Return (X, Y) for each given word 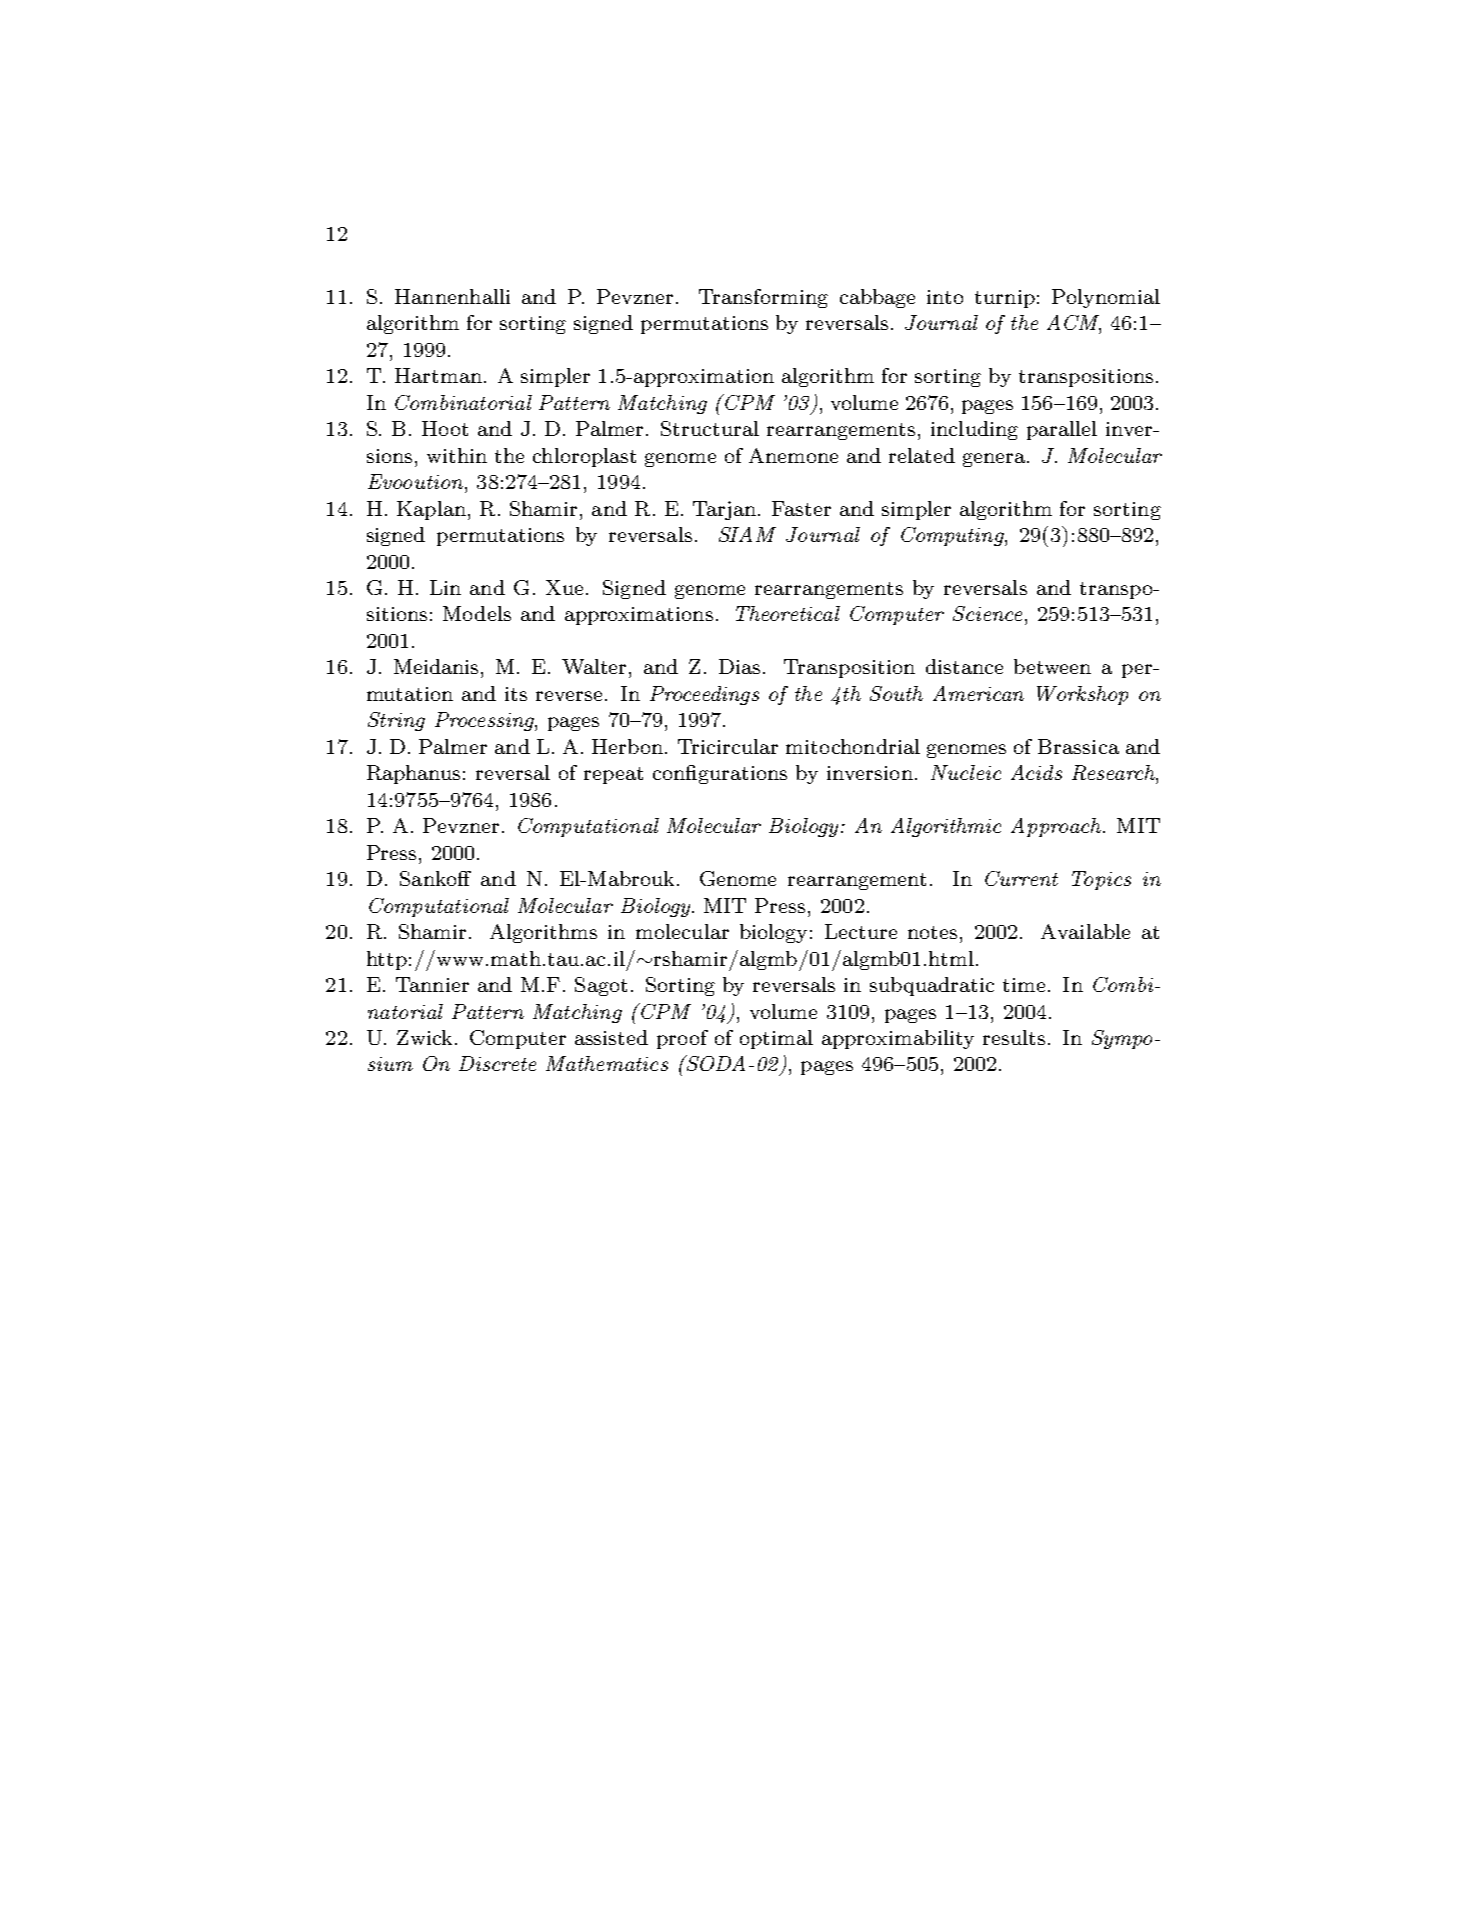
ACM (1074, 324)
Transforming (763, 298)
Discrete (497, 1063)
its (516, 694)
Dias (739, 666)
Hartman (438, 375)
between (1052, 666)
